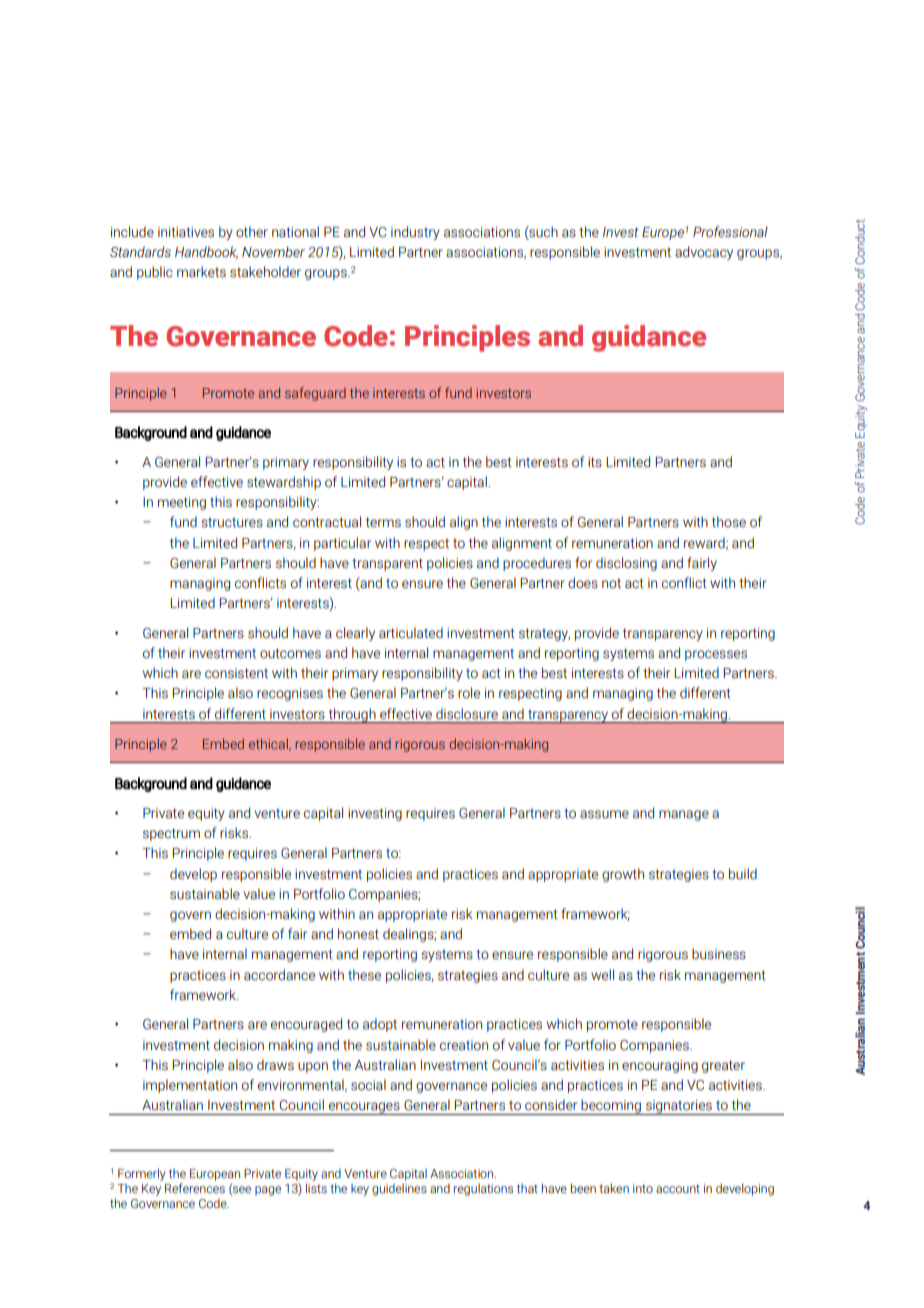 This screenshot has width=924, height=1308. Describe the element at coordinates (719, 954) in the screenshot. I see `business` at that location.
